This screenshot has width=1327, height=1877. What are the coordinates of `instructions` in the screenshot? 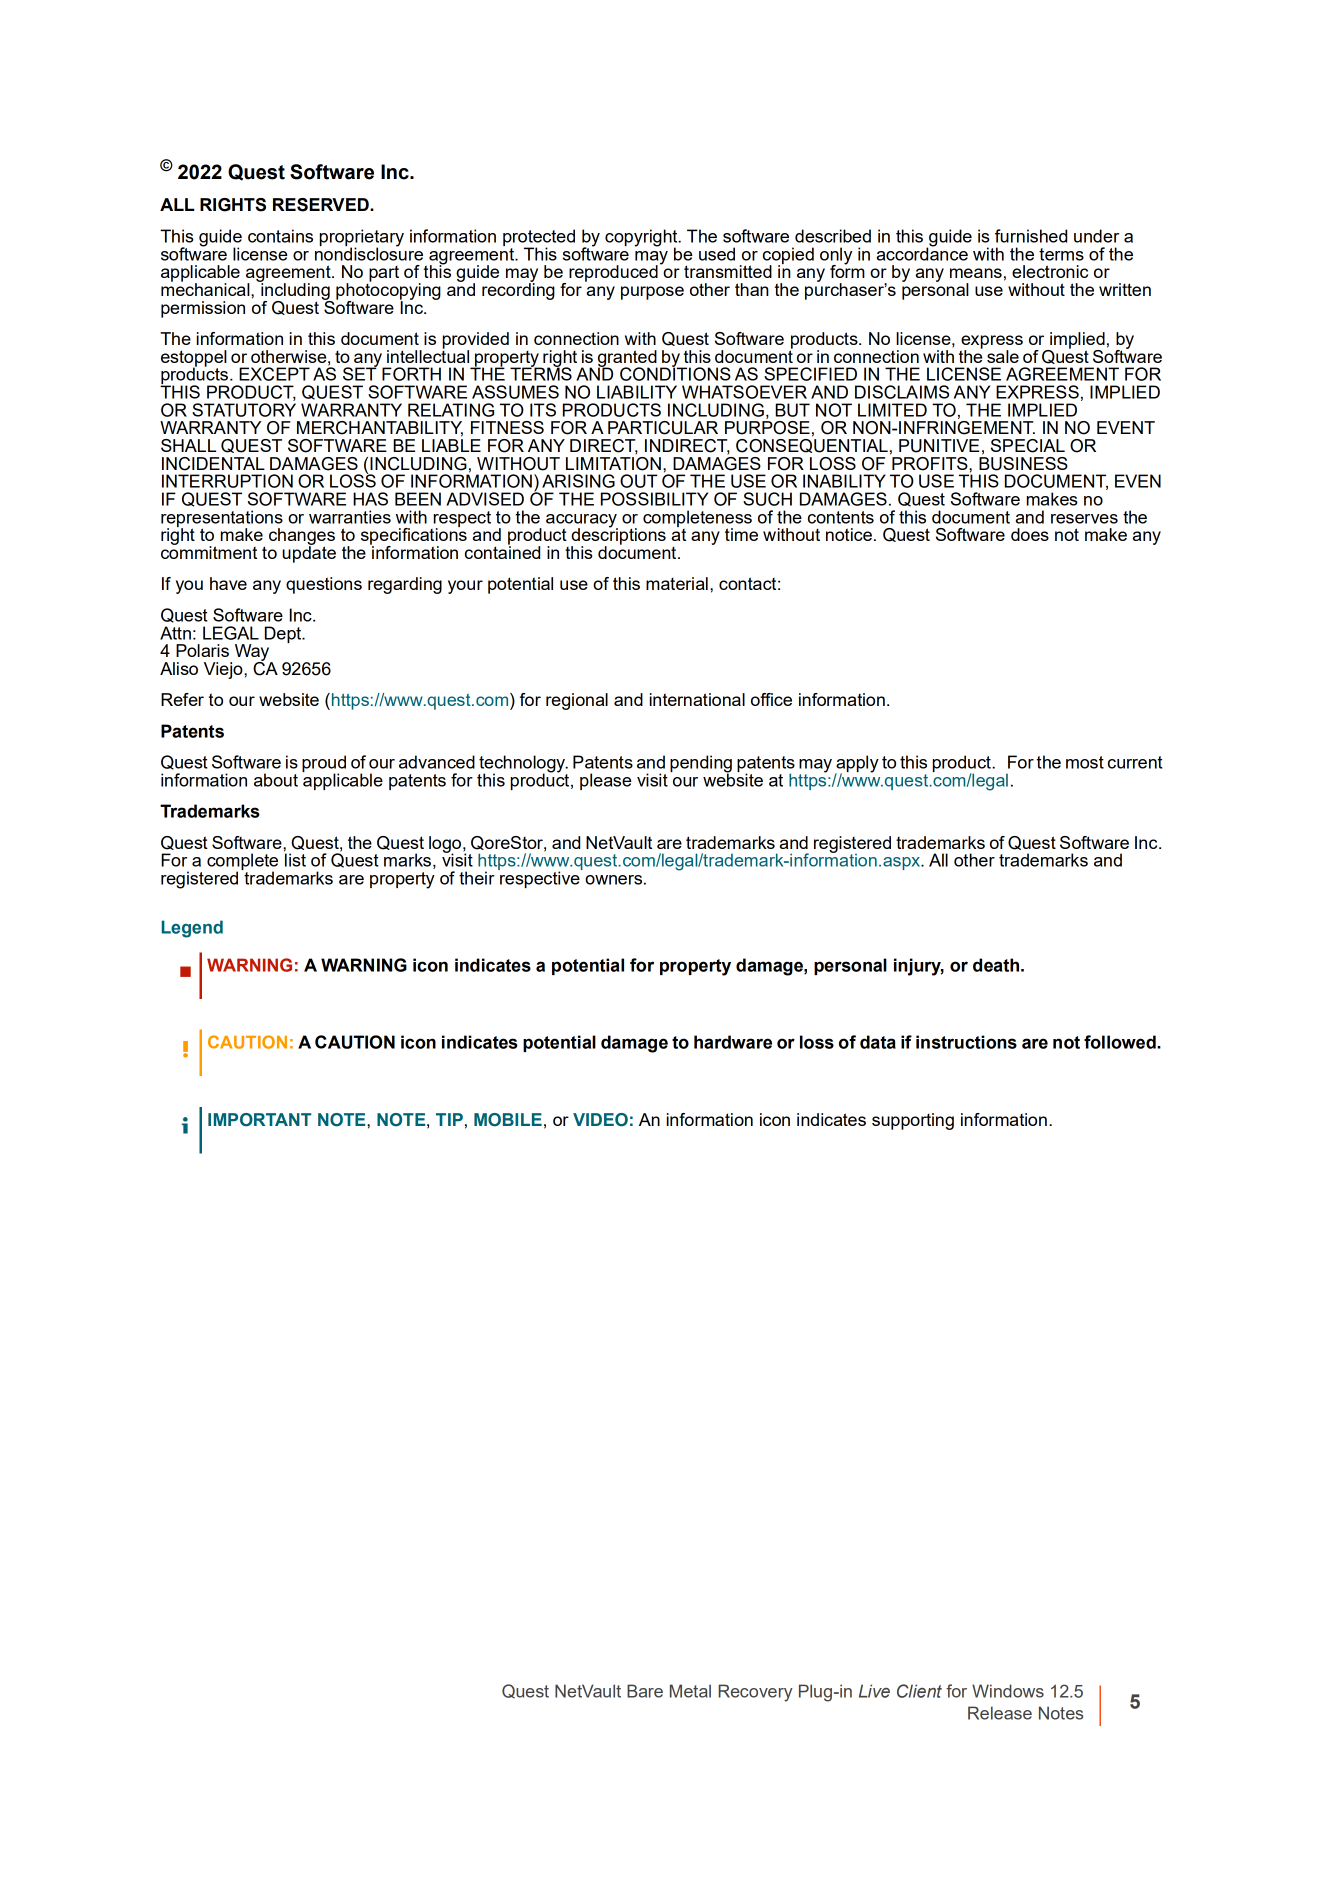 It's located at (966, 1042).
